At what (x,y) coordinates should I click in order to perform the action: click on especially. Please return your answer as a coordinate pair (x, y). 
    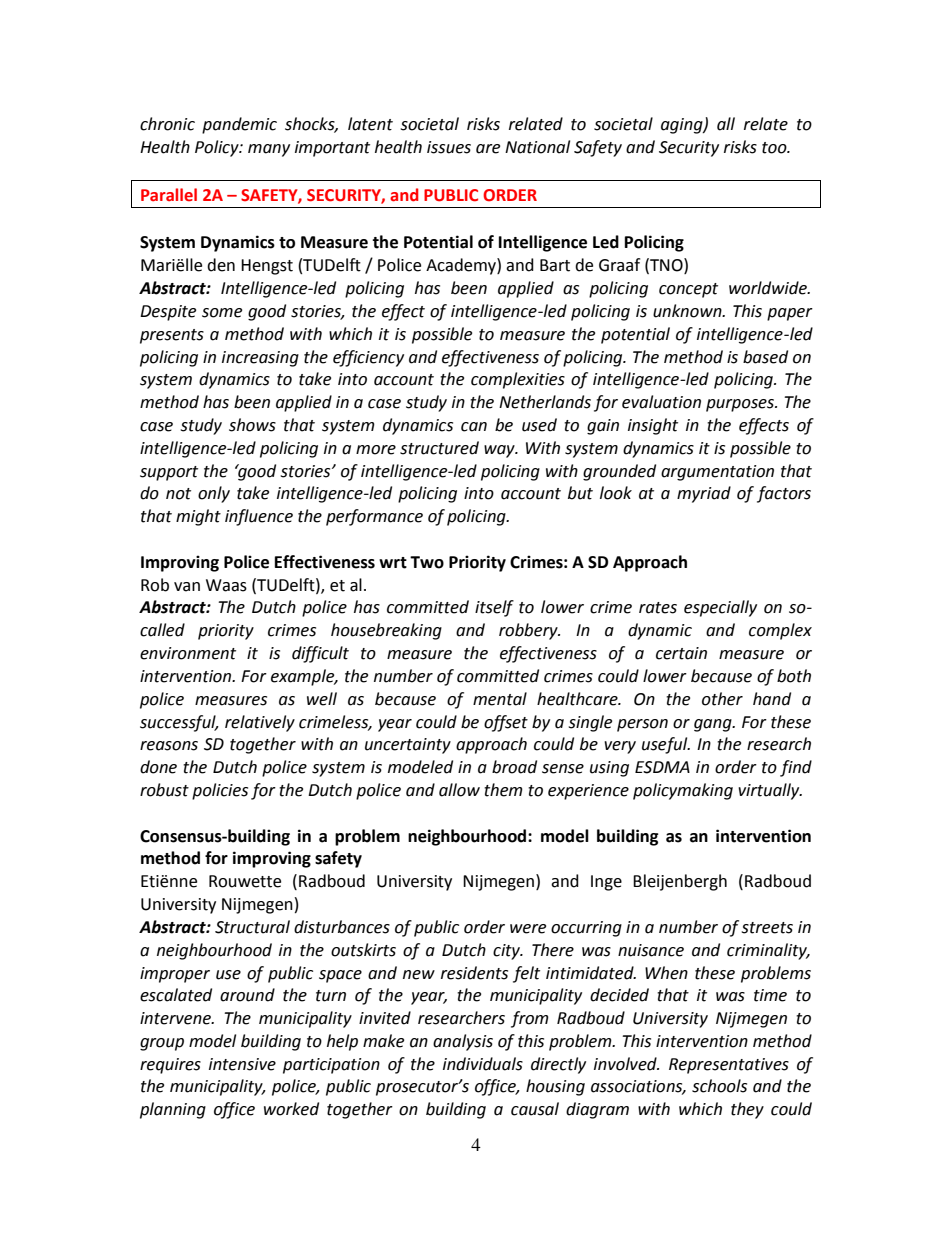
    Looking at the image, I should click on (720, 608).
